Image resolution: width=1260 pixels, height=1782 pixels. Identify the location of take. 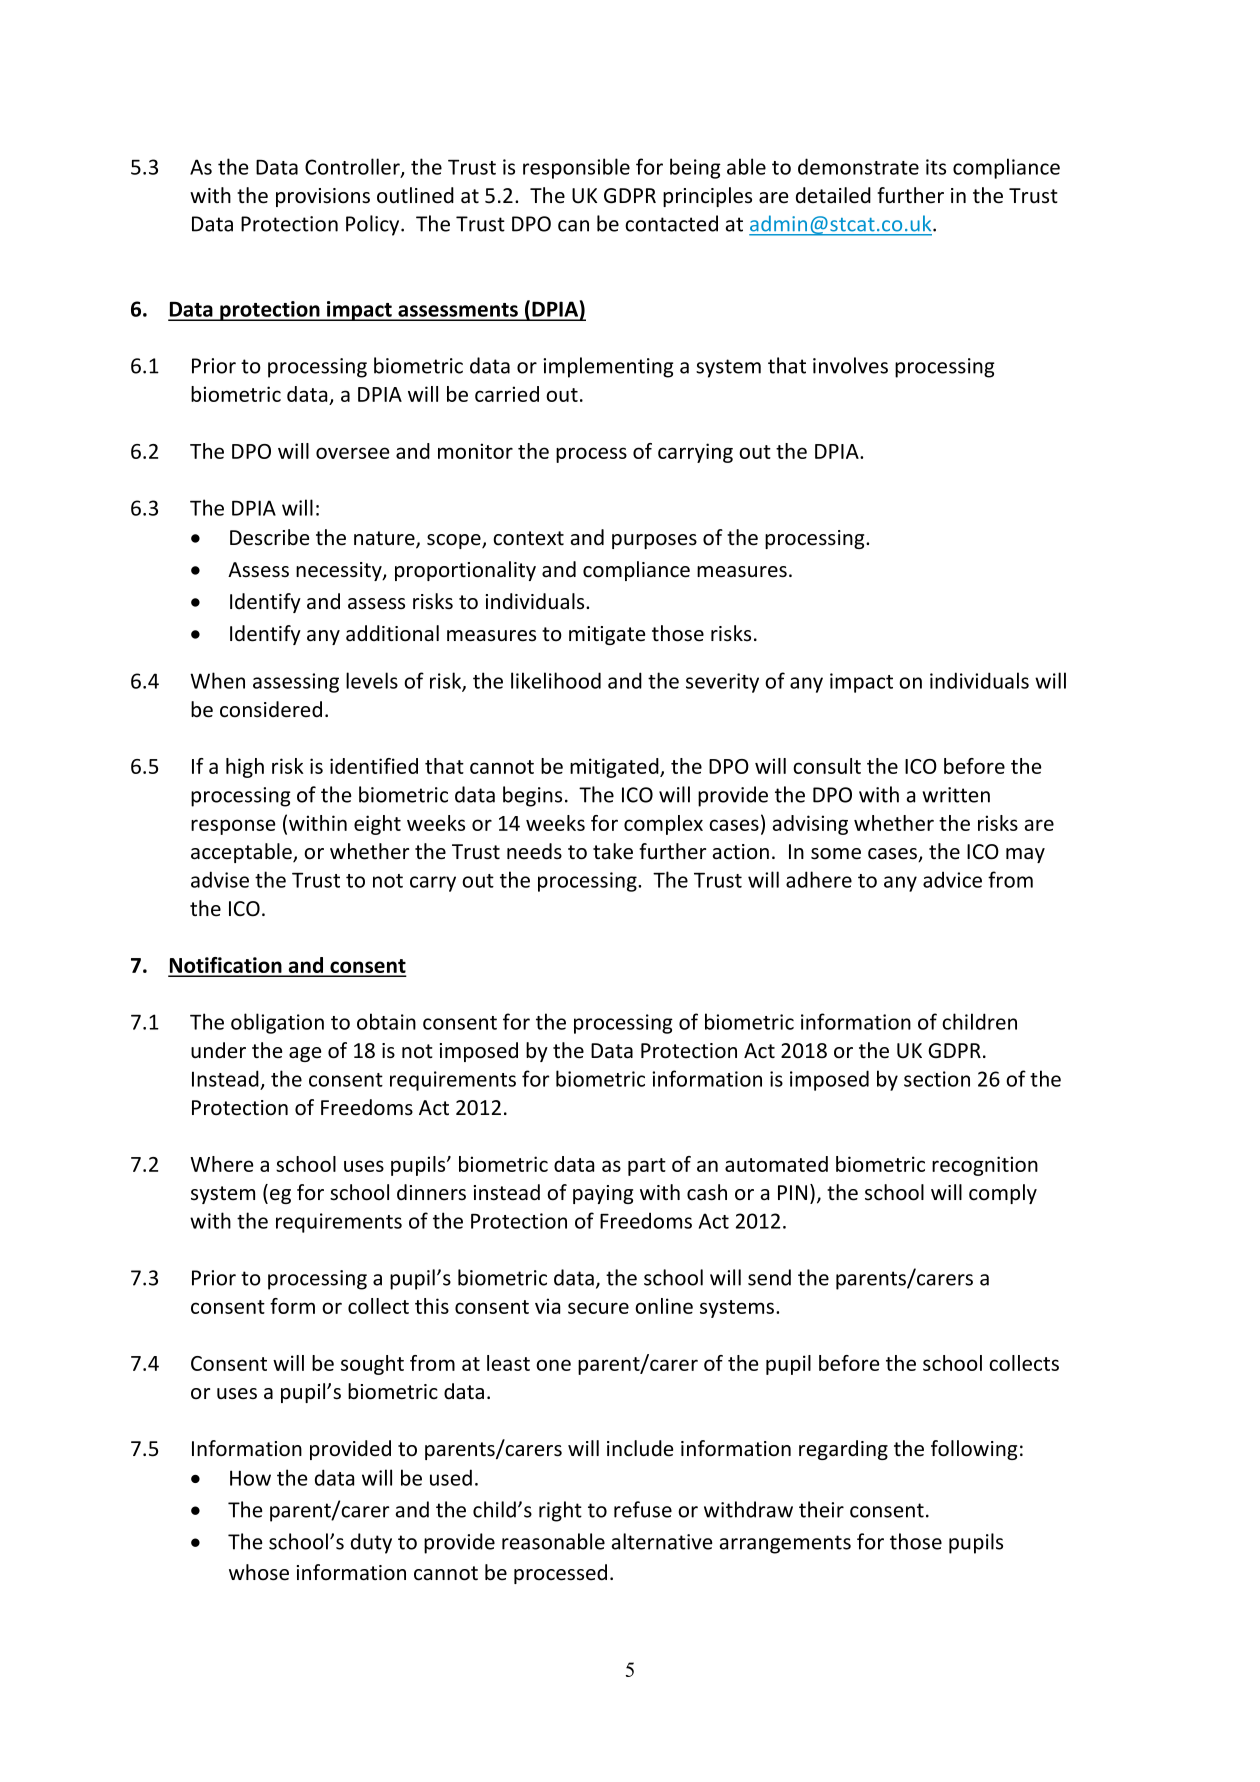
(613, 851).
